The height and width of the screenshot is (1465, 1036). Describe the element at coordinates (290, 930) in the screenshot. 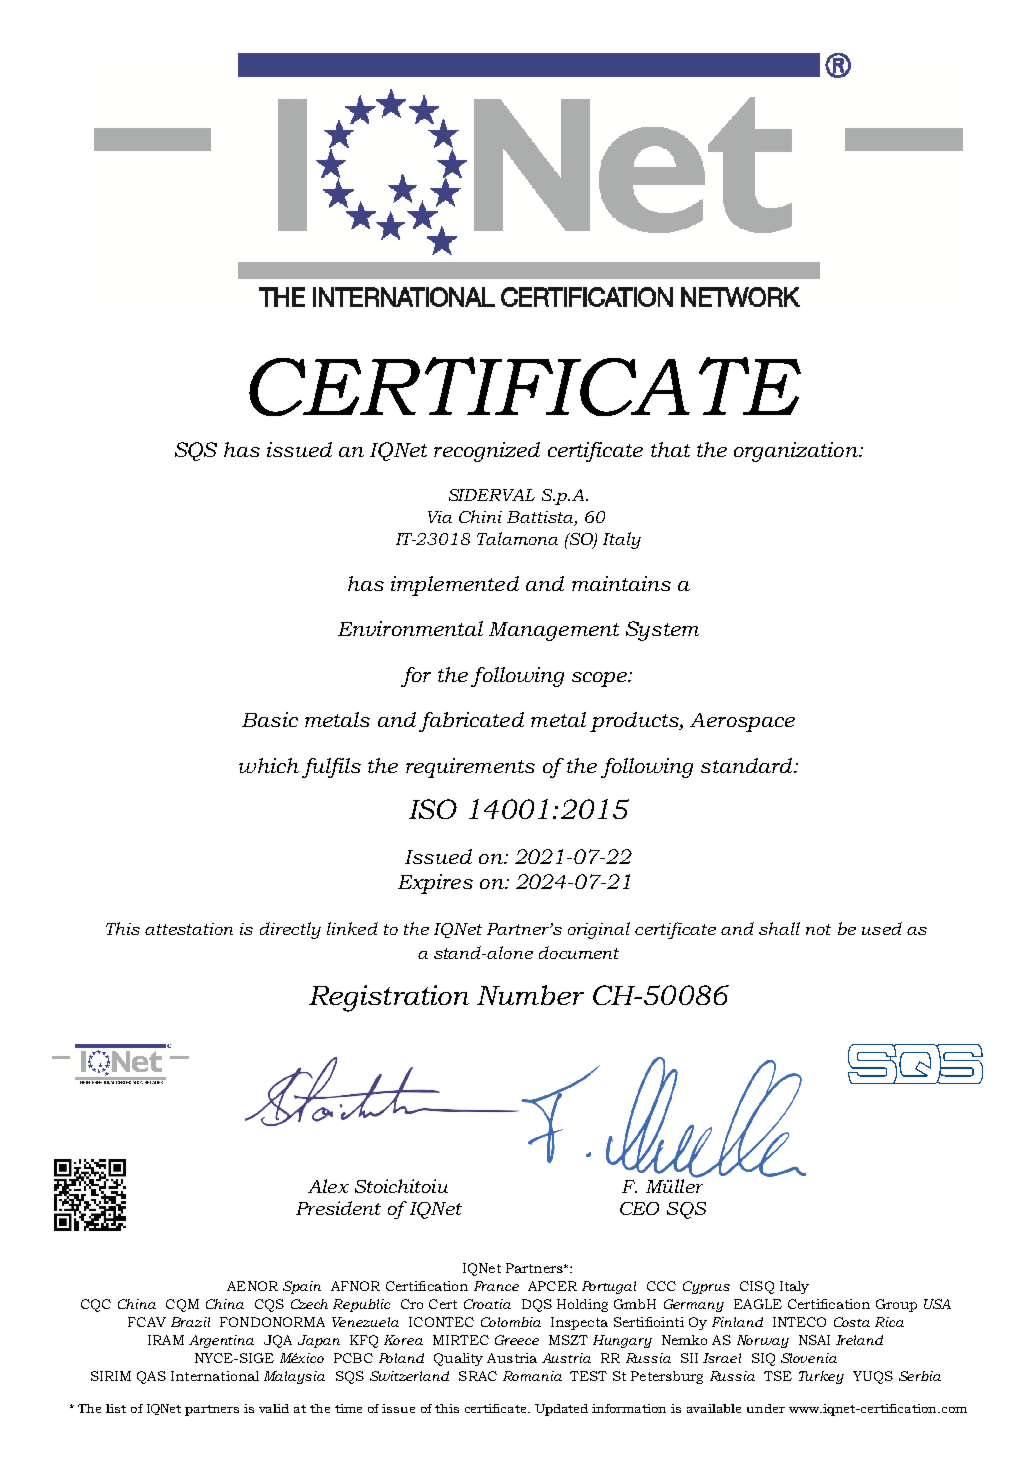

I see `directly` at that location.
